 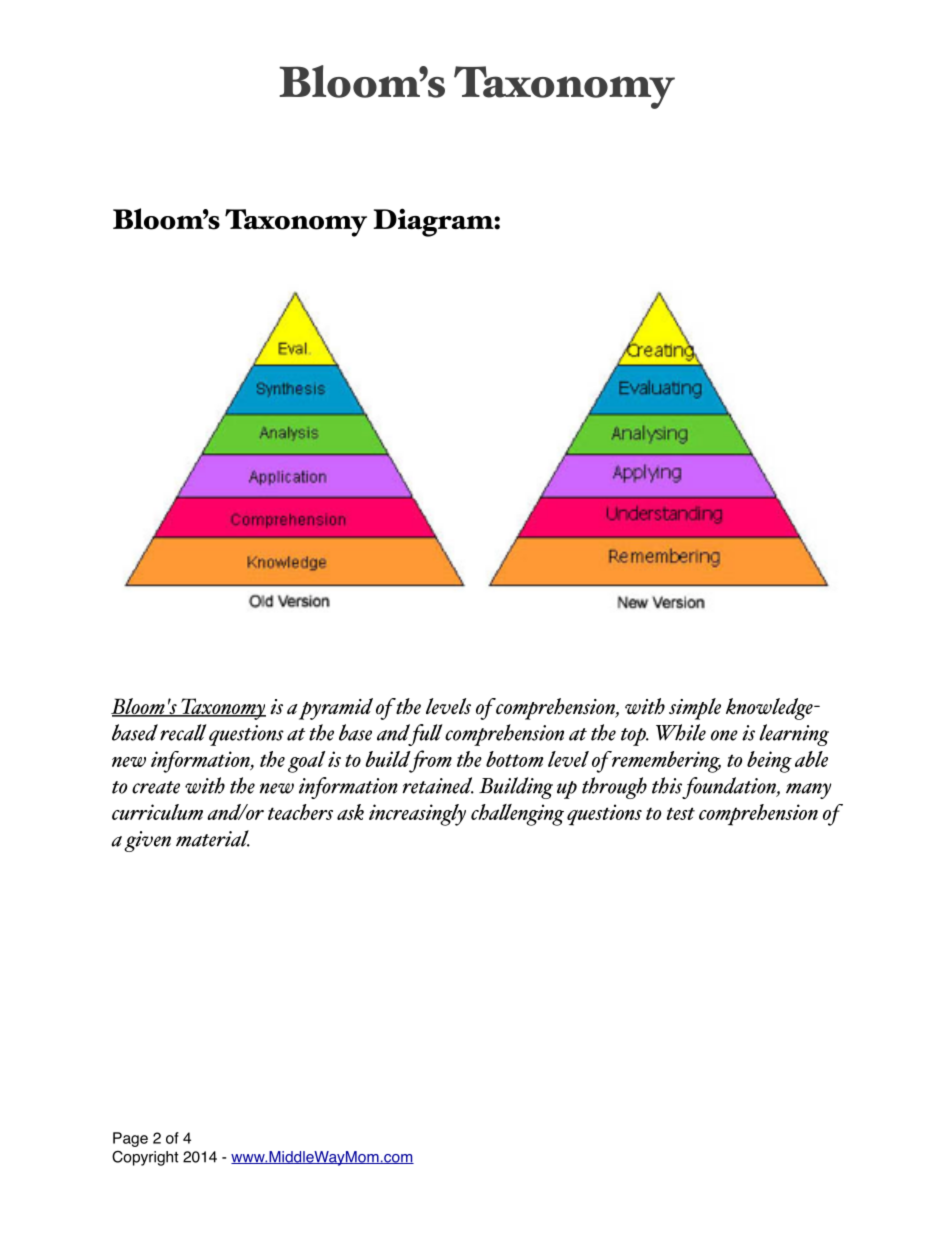 I want to click on increasingly, so click(x=417, y=815).
